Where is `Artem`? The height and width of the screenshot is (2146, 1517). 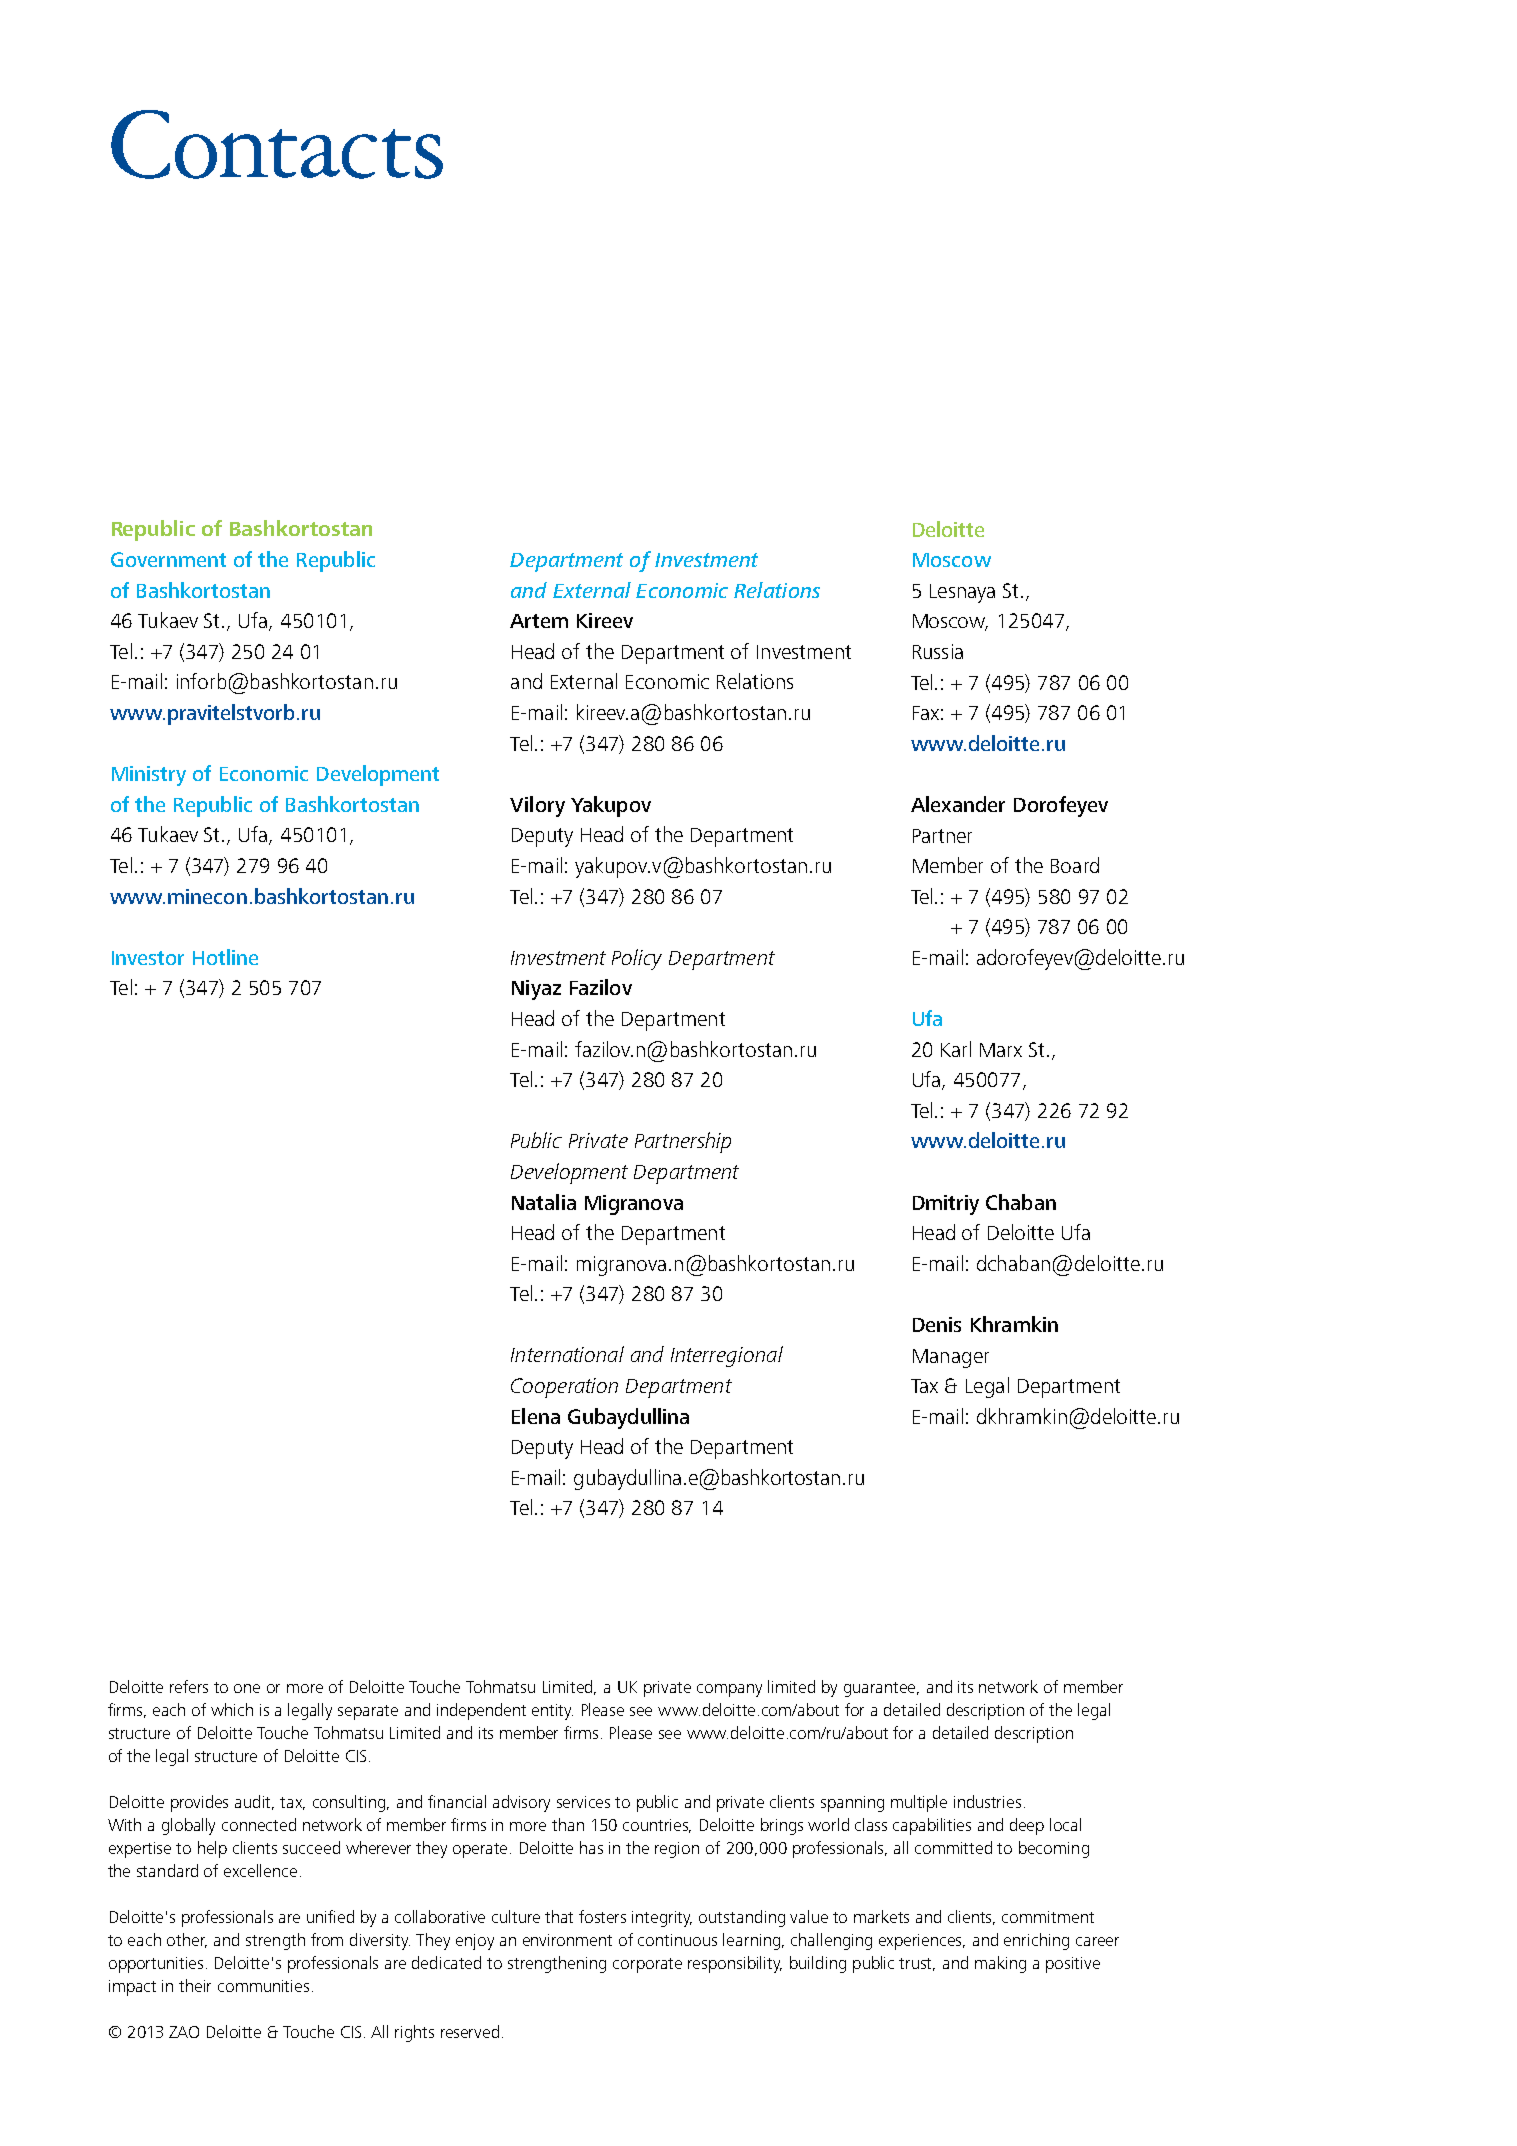 Artem is located at coordinates (539, 621).
